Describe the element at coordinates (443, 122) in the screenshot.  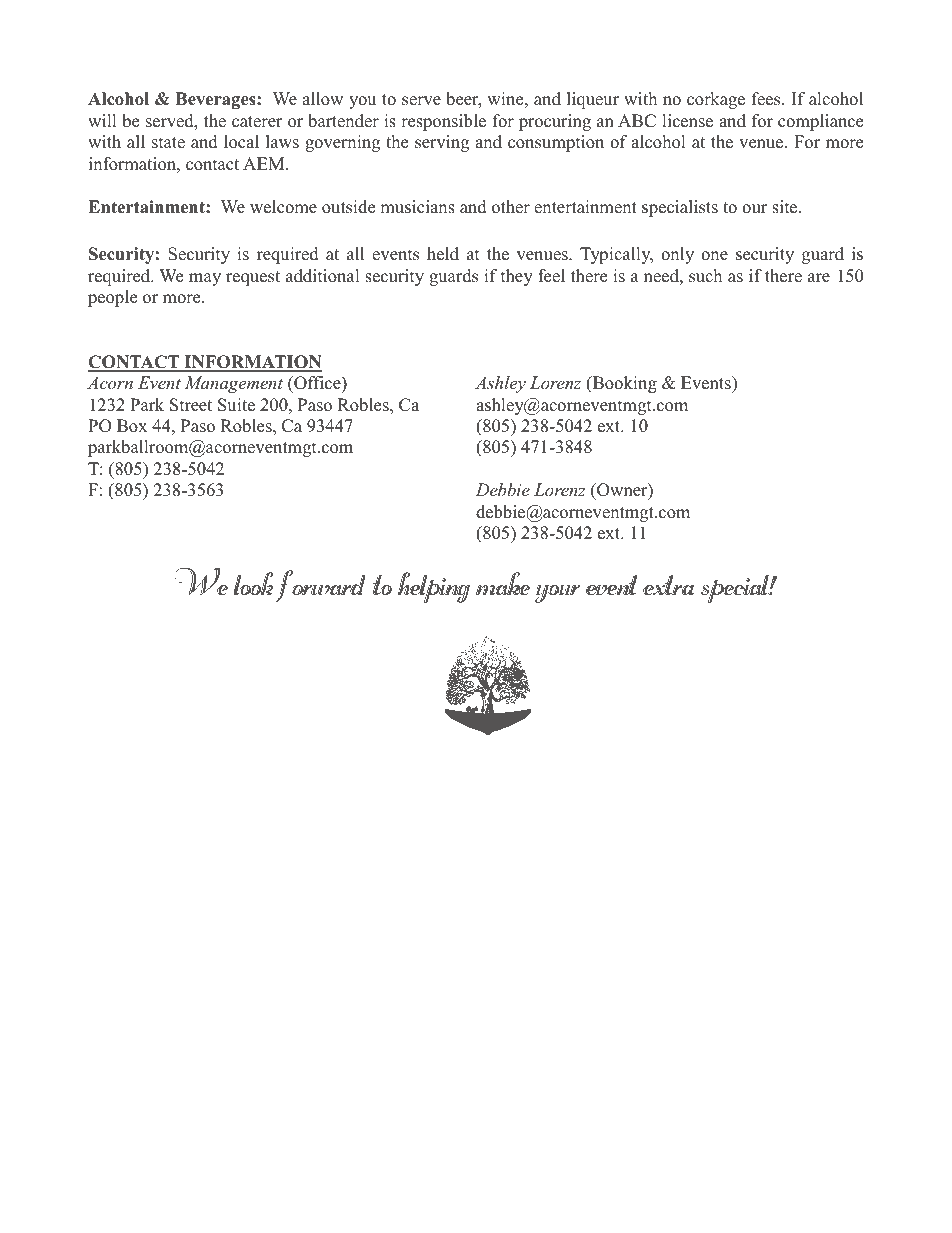
I see `responsible` at that location.
